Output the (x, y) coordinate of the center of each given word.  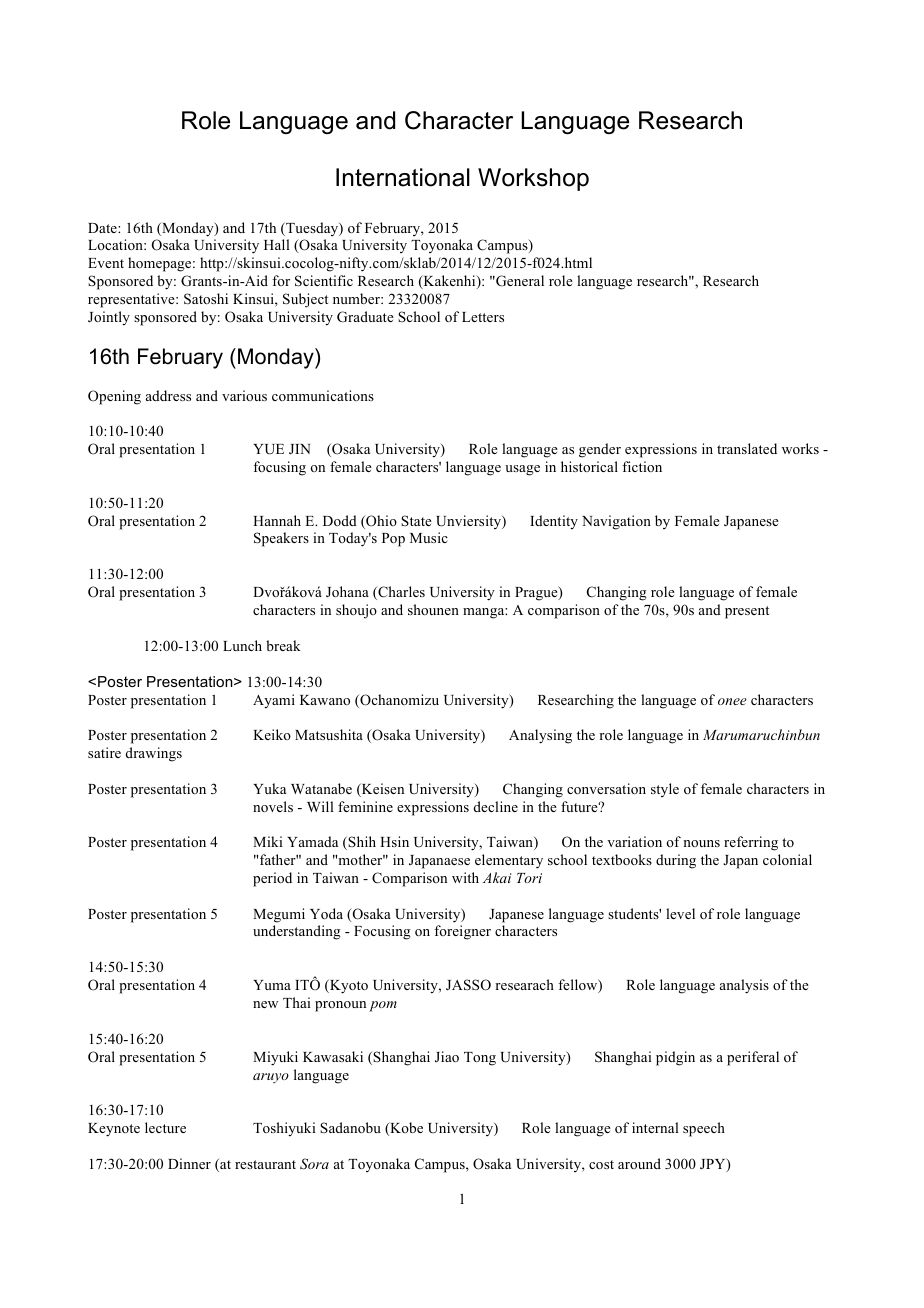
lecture (165, 1127)
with (465, 877)
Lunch (242, 645)
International (403, 177)
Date (103, 228)
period (272, 879)
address (168, 395)
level (680, 913)
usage (522, 470)
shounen (433, 609)
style (665, 790)
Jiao (447, 1056)
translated (747, 448)
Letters (483, 317)
